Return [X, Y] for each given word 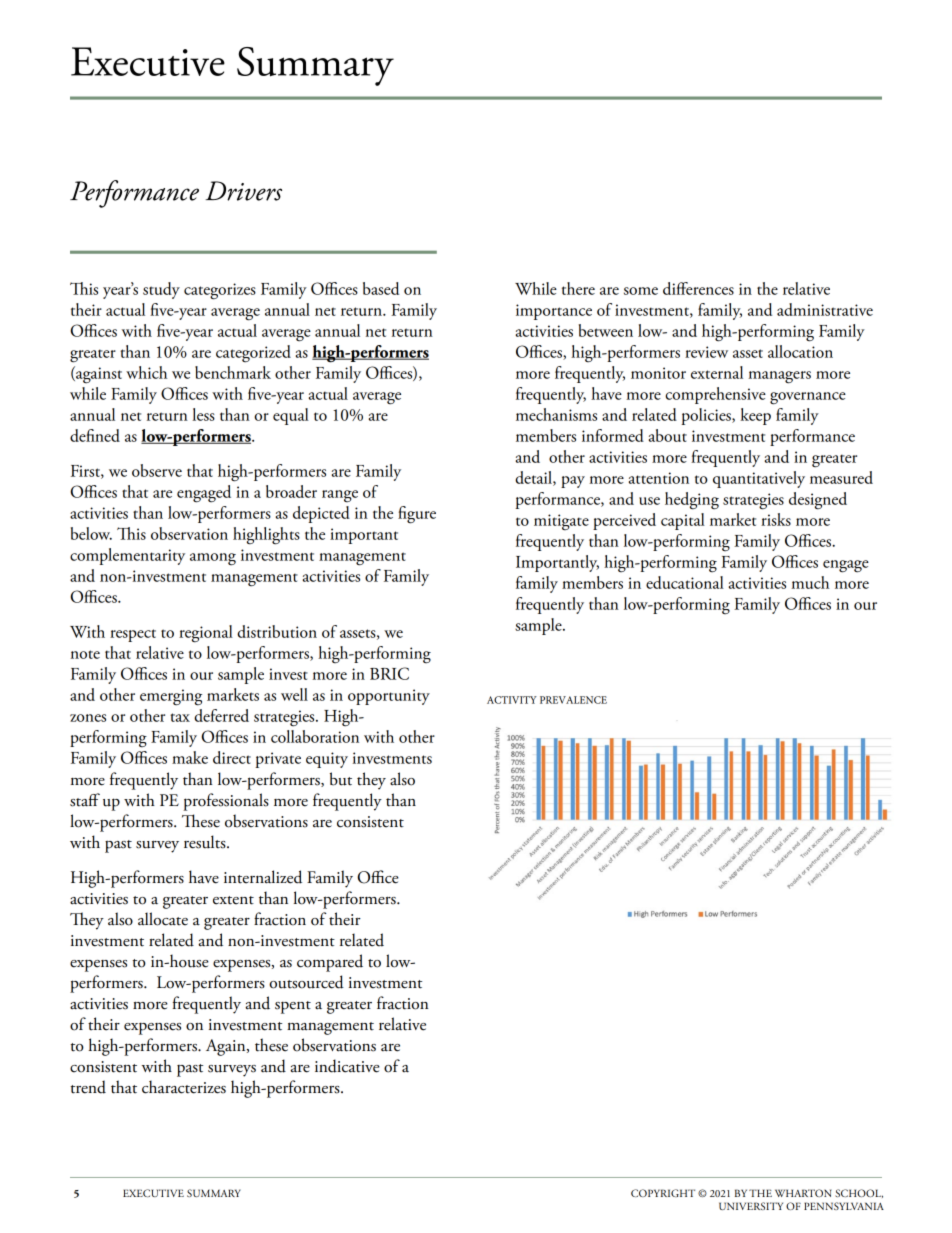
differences [698, 288]
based [381, 288]
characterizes [184, 1087]
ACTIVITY [512, 700]
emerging [171, 697]
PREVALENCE [573, 700]
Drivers [243, 191]
